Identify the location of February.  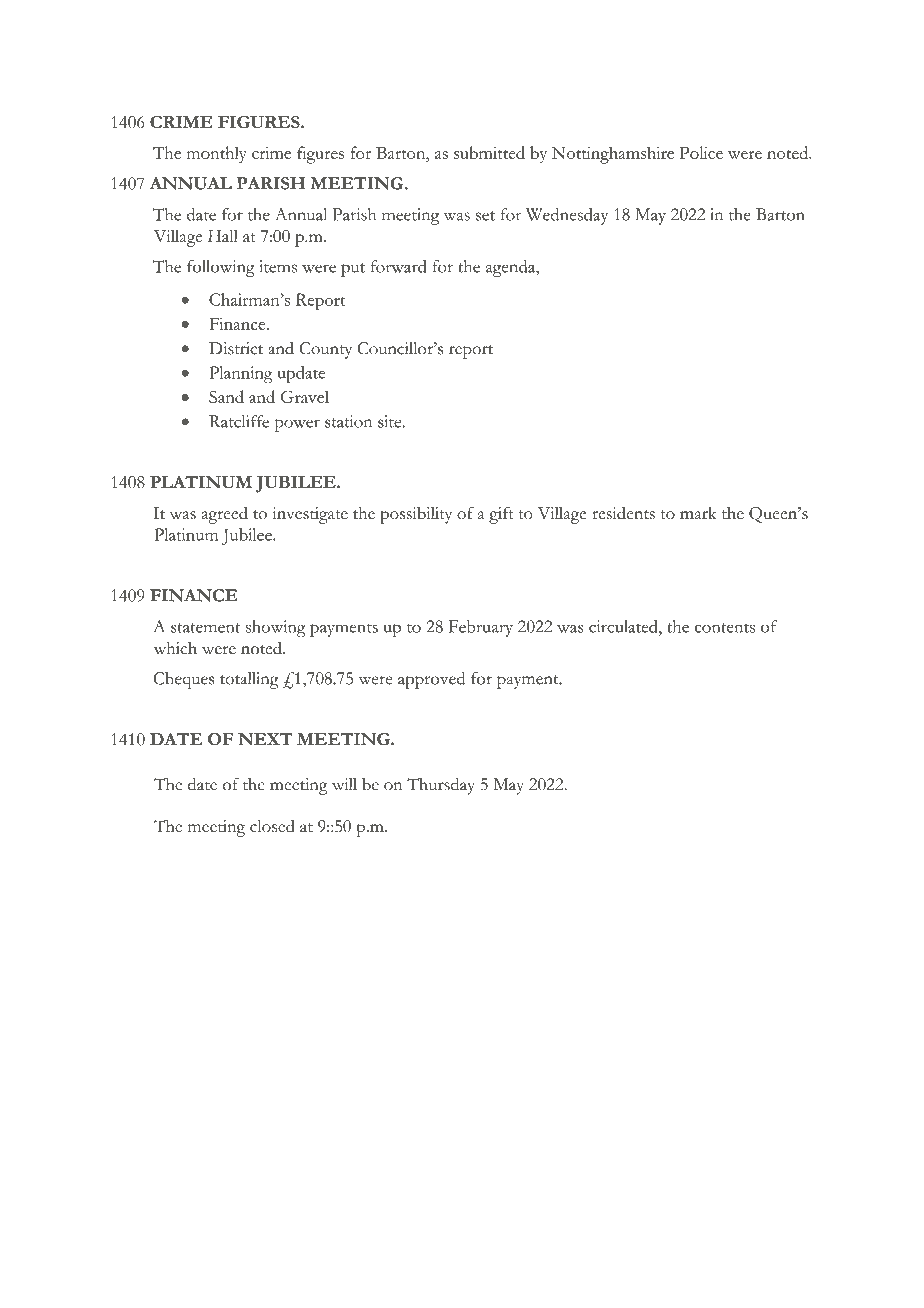
(481, 628).
